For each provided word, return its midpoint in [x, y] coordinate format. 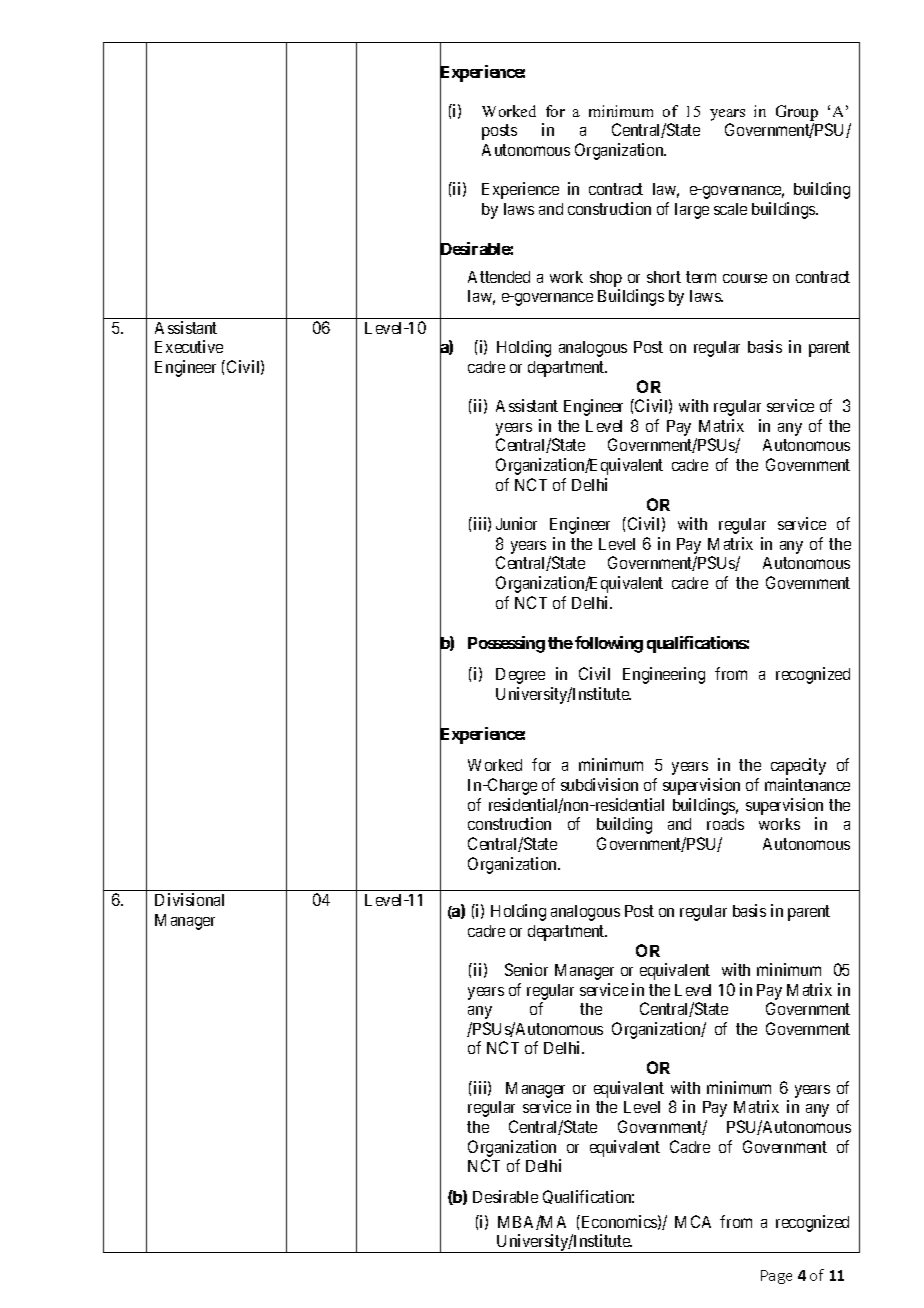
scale [730, 209]
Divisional [189, 899]
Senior [526, 969]
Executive [189, 346]
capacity [798, 766]
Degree [520, 676]
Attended [499, 277]
